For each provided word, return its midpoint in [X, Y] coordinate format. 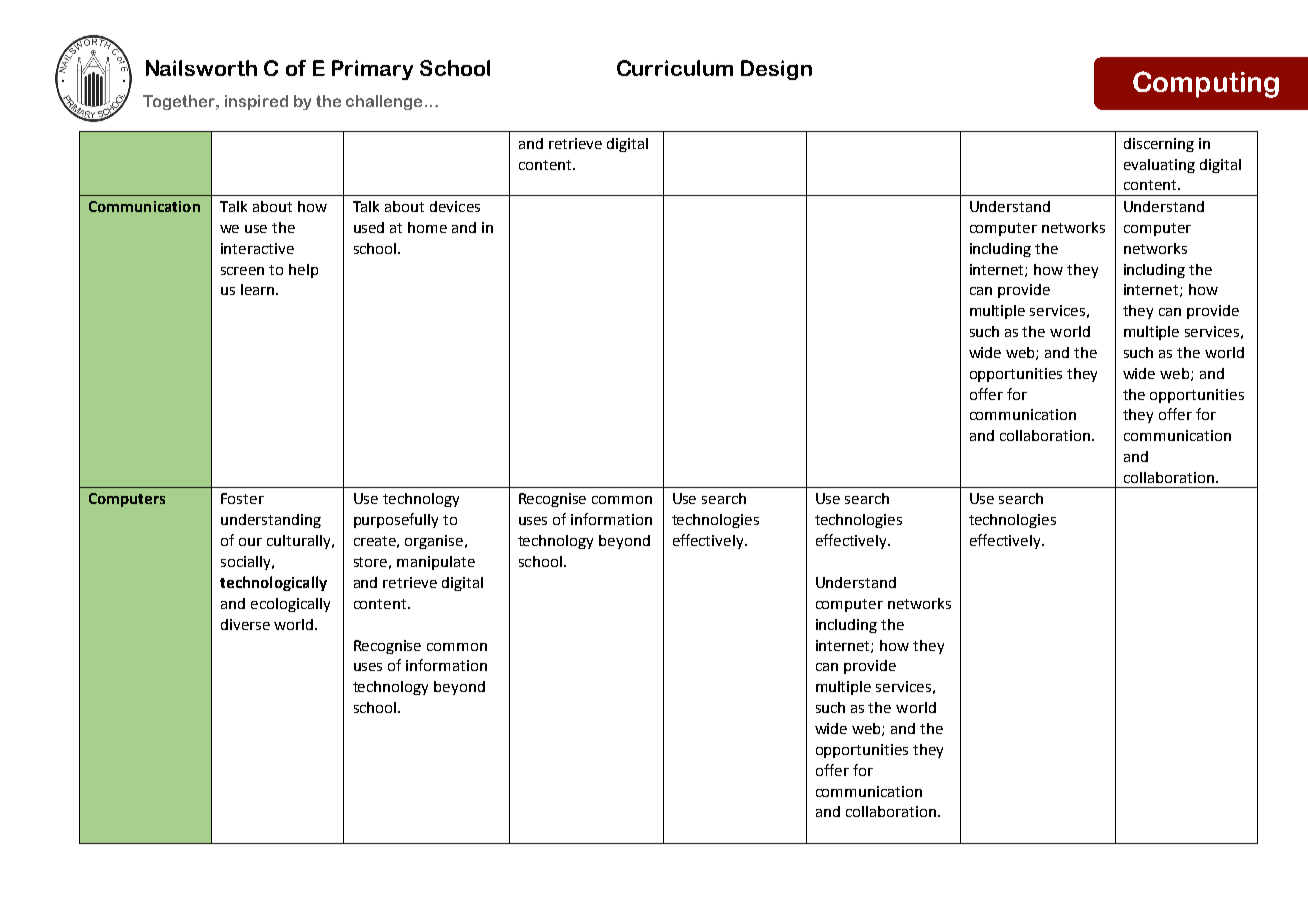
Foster [242, 498]
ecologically [290, 605]
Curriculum [675, 68]
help [303, 271]
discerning [1159, 145]
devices [455, 206]
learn [257, 289]
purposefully [396, 520]
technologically [273, 583]
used [369, 227]
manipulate [436, 563]
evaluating [1159, 166]
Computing [1206, 84]
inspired [256, 102]
